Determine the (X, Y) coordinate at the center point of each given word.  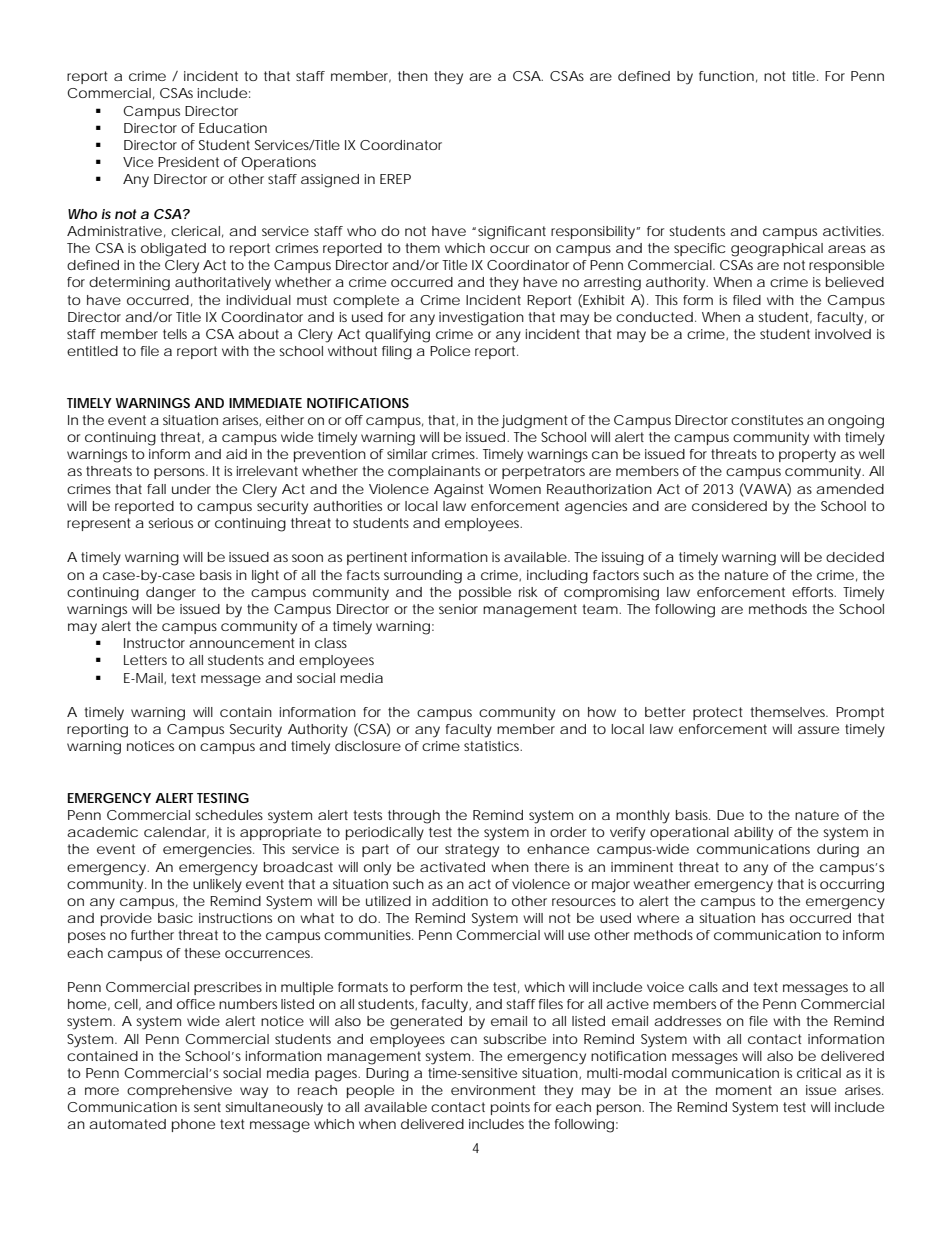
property (807, 456)
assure (818, 730)
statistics (493, 746)
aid (236, 454)
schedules (229, 815)
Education (233, 128)
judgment (534, 422)
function (726, 76)
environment (493, 1090)
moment (744, 1090)
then (413, 76)
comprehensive (179, 1091)
